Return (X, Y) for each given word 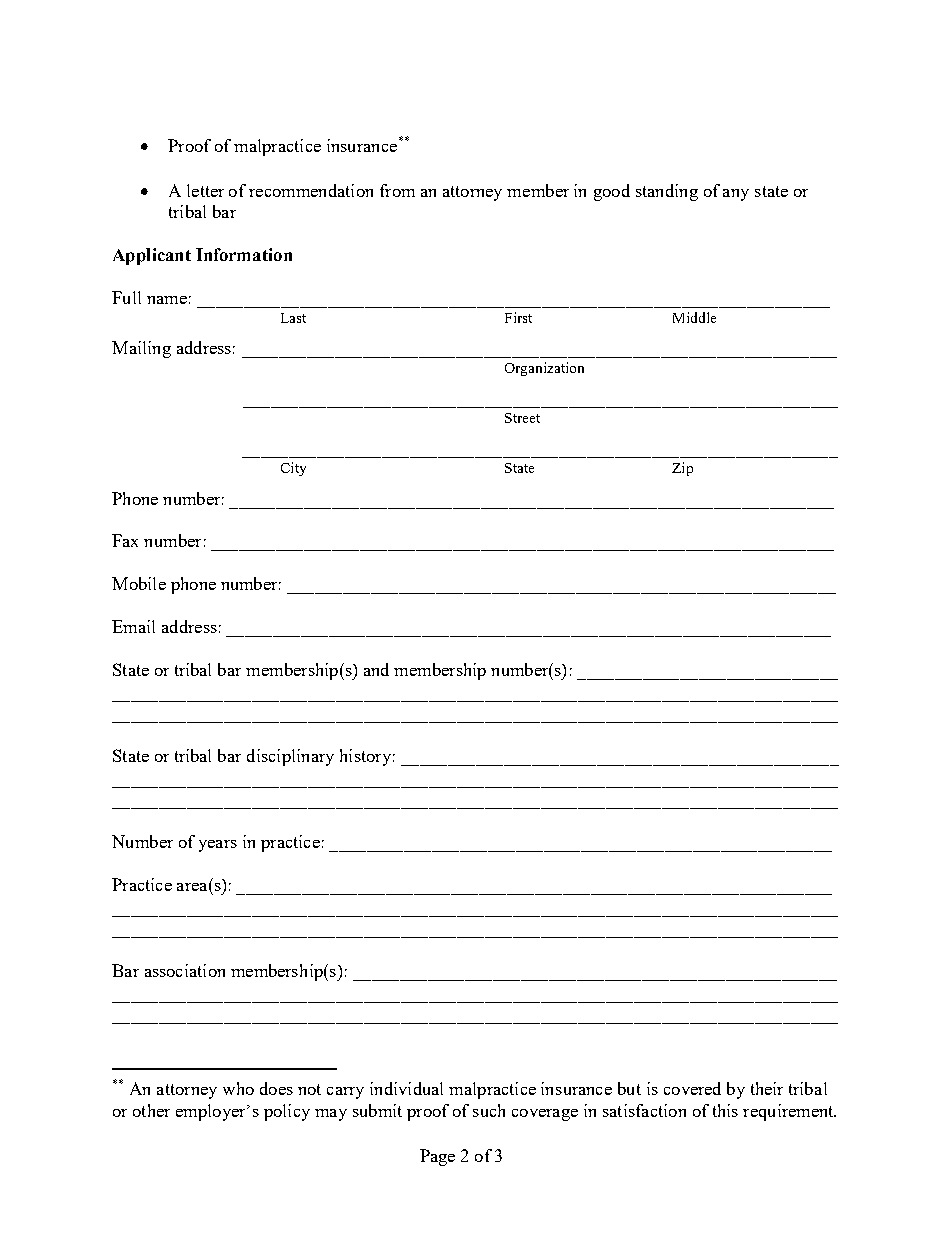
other (151, 1110)
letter (205, 190)
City (293, 469)
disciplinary (290, 757)
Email (133, 626)
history (365, 757)
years (218, 846)
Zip (682, 469)
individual (406, 1088)
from (397, 190)
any (736, 195)
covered (692, 1088)
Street (522, 418)
